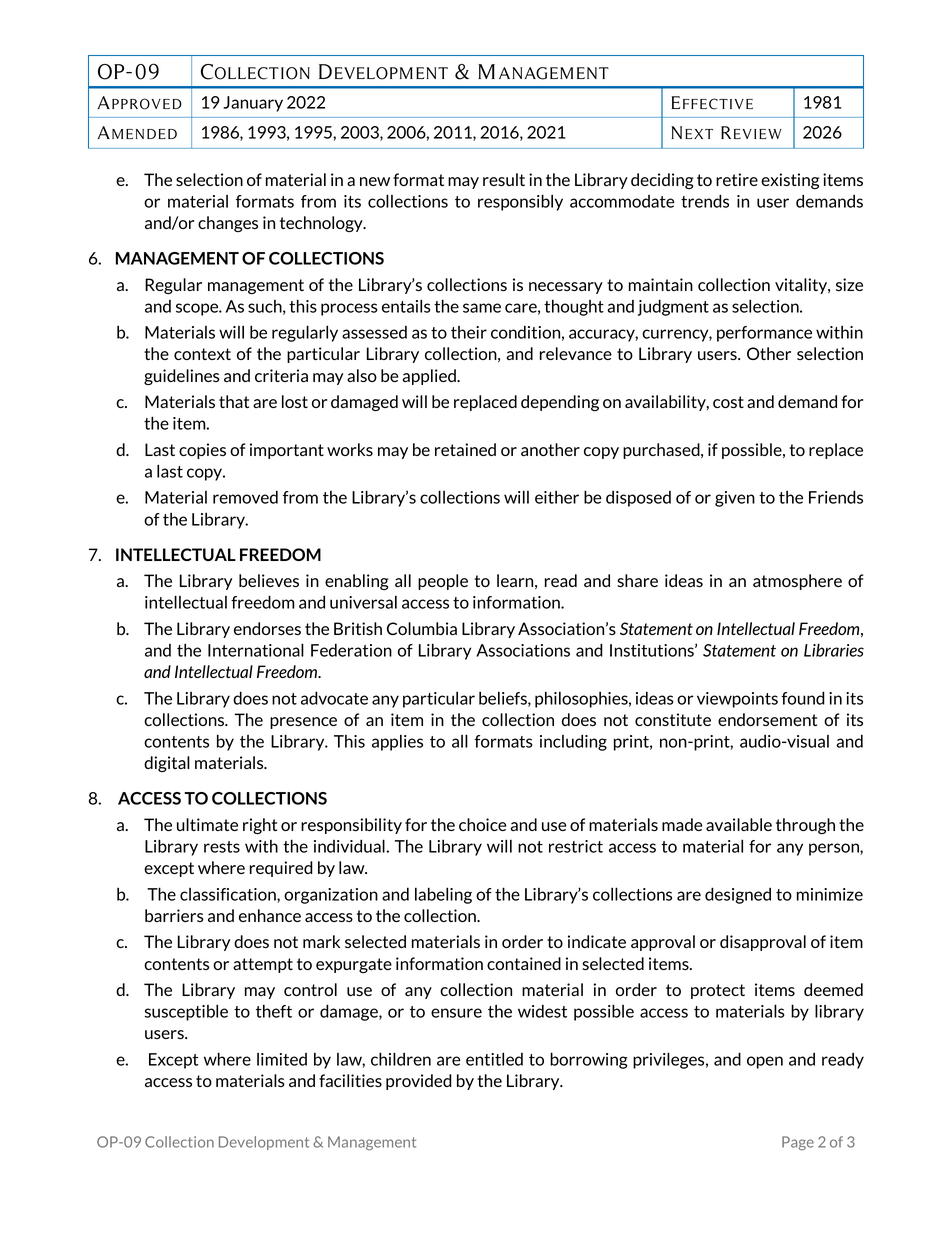 The width and height of the page is (952, 1233). I want to click on entitled, so click(494, 1059).
